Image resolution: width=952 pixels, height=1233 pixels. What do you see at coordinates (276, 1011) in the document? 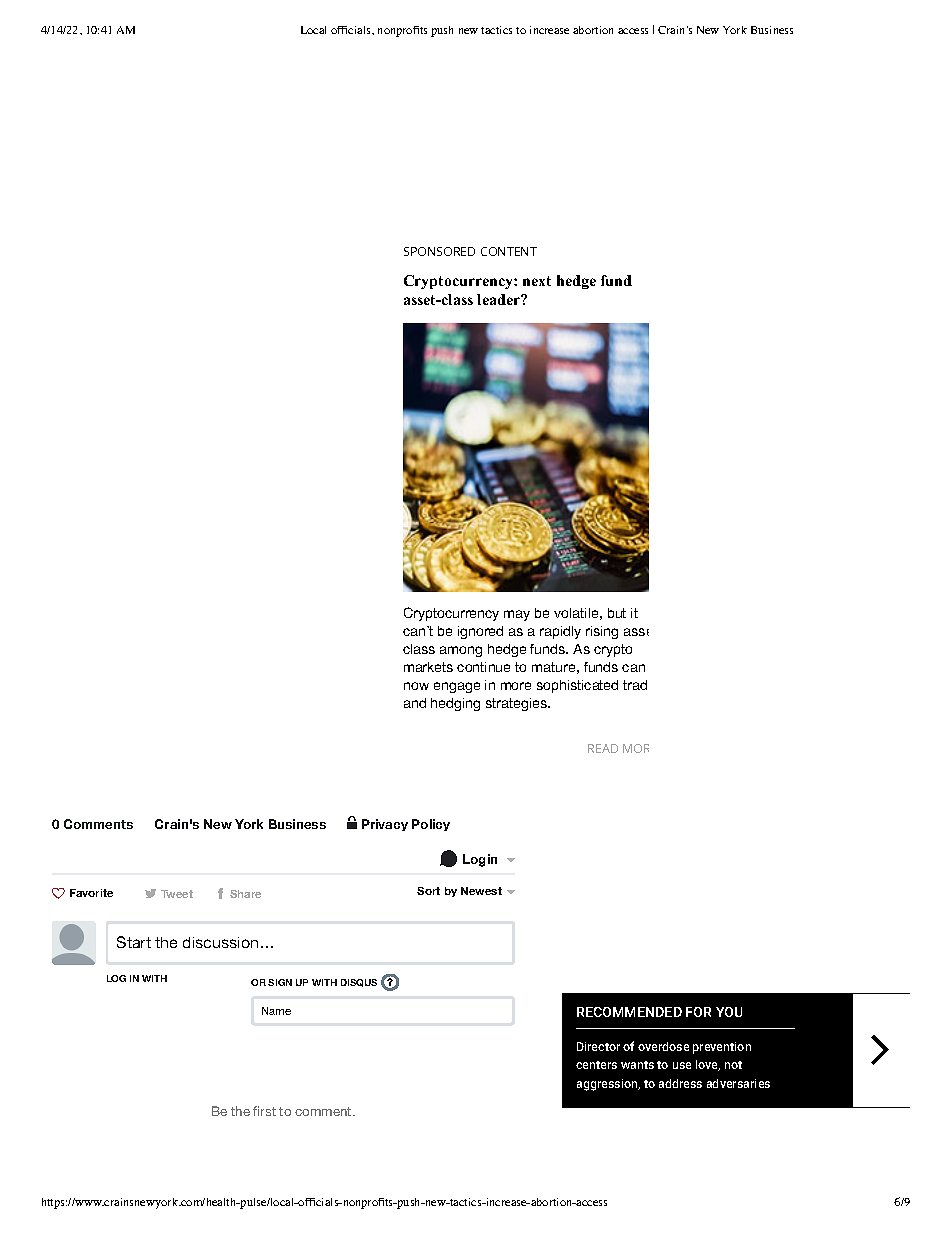
I see `Name` at bounding box center [276, 1011].
